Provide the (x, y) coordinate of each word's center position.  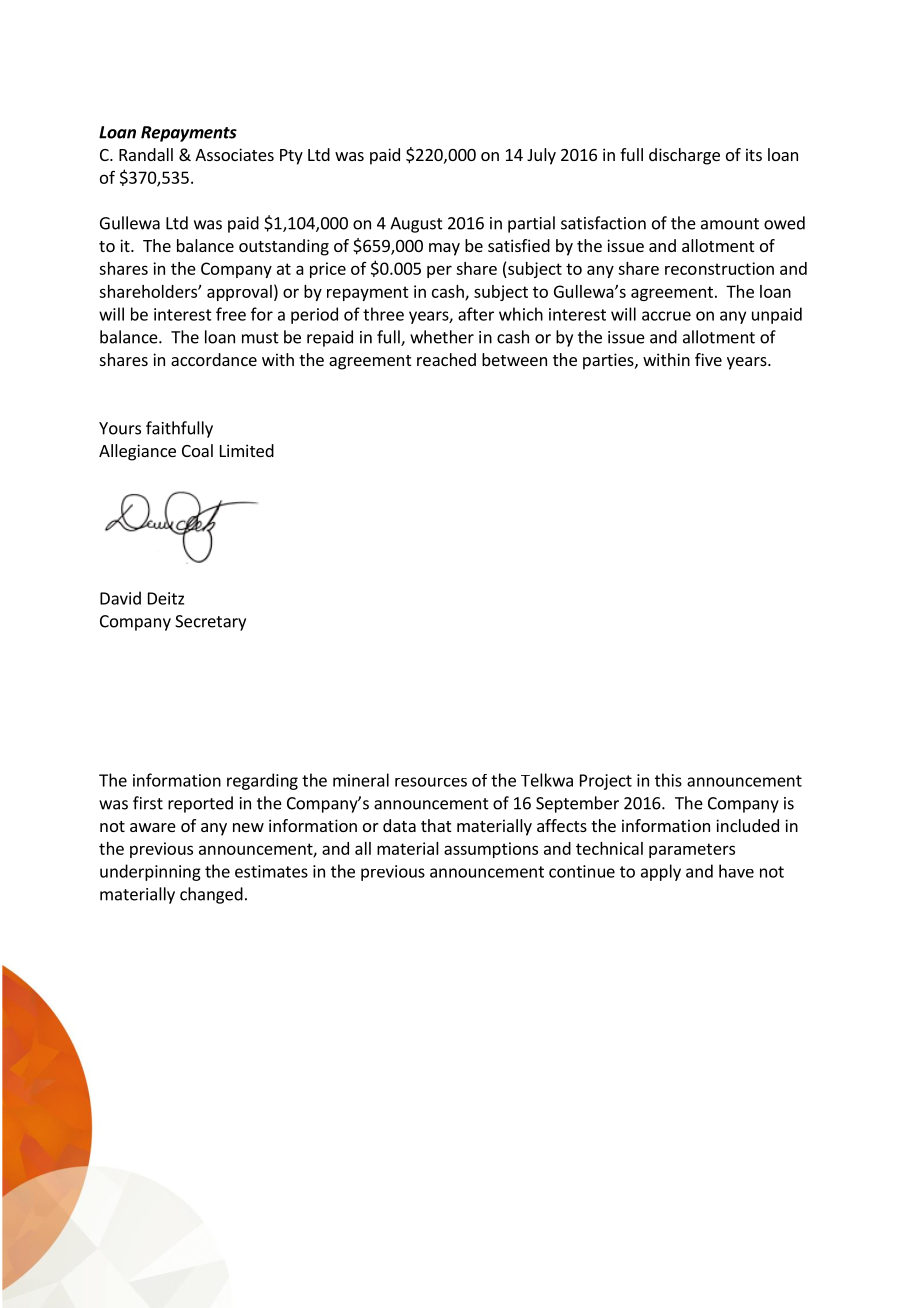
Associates (234, 154)
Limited (247, 450)
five (708, 359)
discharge (684, 156)
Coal (197, 450)
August (416, 225)
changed (211, 895)
